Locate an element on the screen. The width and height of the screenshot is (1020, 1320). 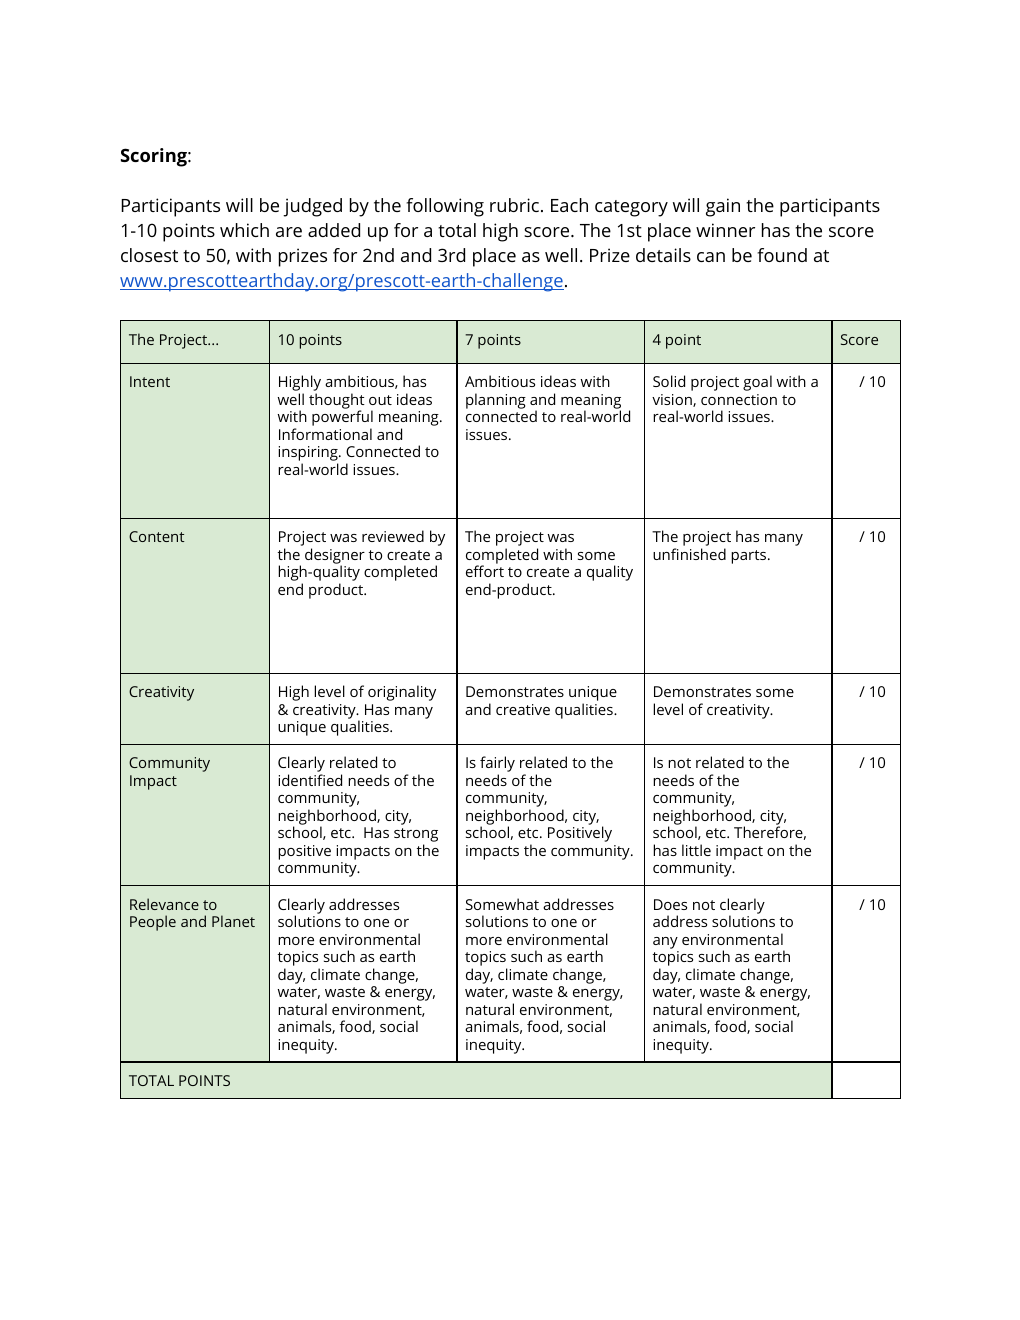
originality is located at coordinates (402, 693).
